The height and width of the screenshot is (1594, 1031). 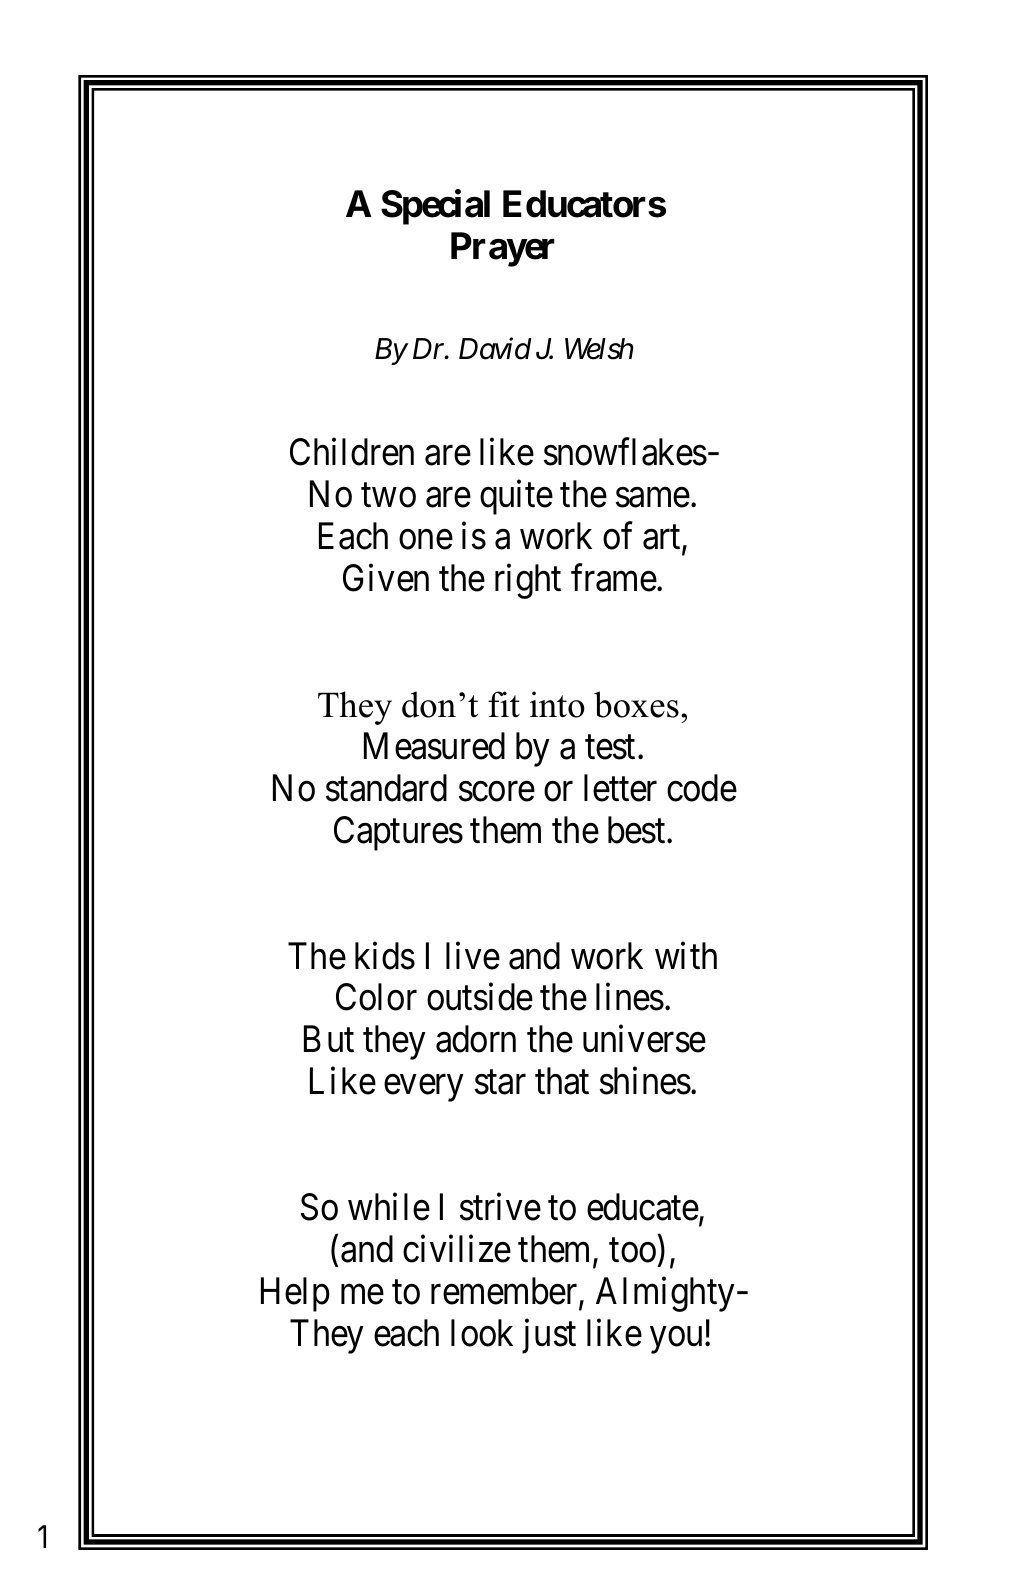 What do you see at coordinates (636, 704) in the screenshot?
I see `boxes` at bounding box center [636, 704].
